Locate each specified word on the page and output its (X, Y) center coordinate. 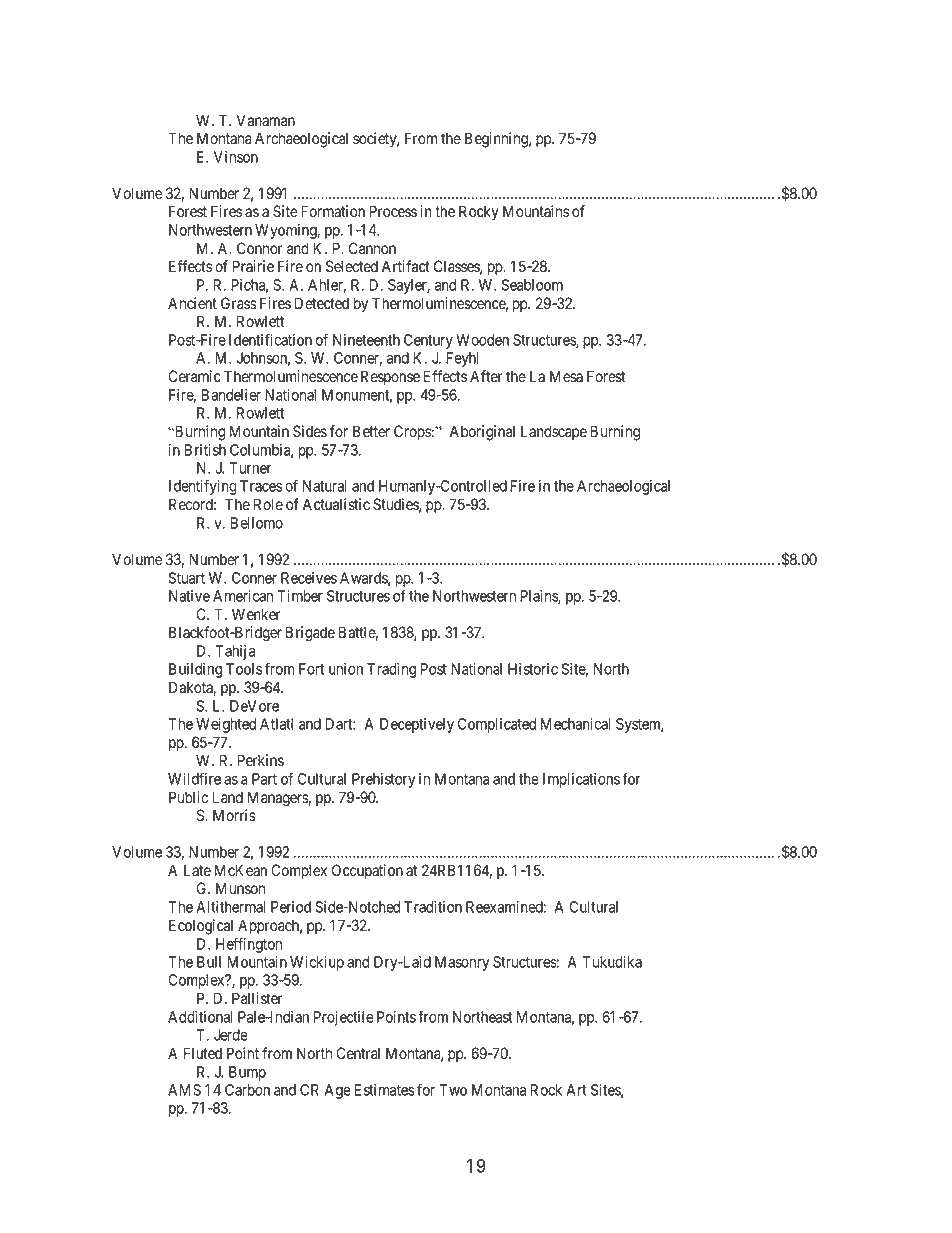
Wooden (482, 340)
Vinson (236, 157)
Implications (581, 780)
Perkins (260, 760)
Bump (247, 1073)
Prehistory (383, 780)
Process (393, 211)
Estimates (384, 1090)
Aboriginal (482, 433)
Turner (250, 468)
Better (371, 431)
